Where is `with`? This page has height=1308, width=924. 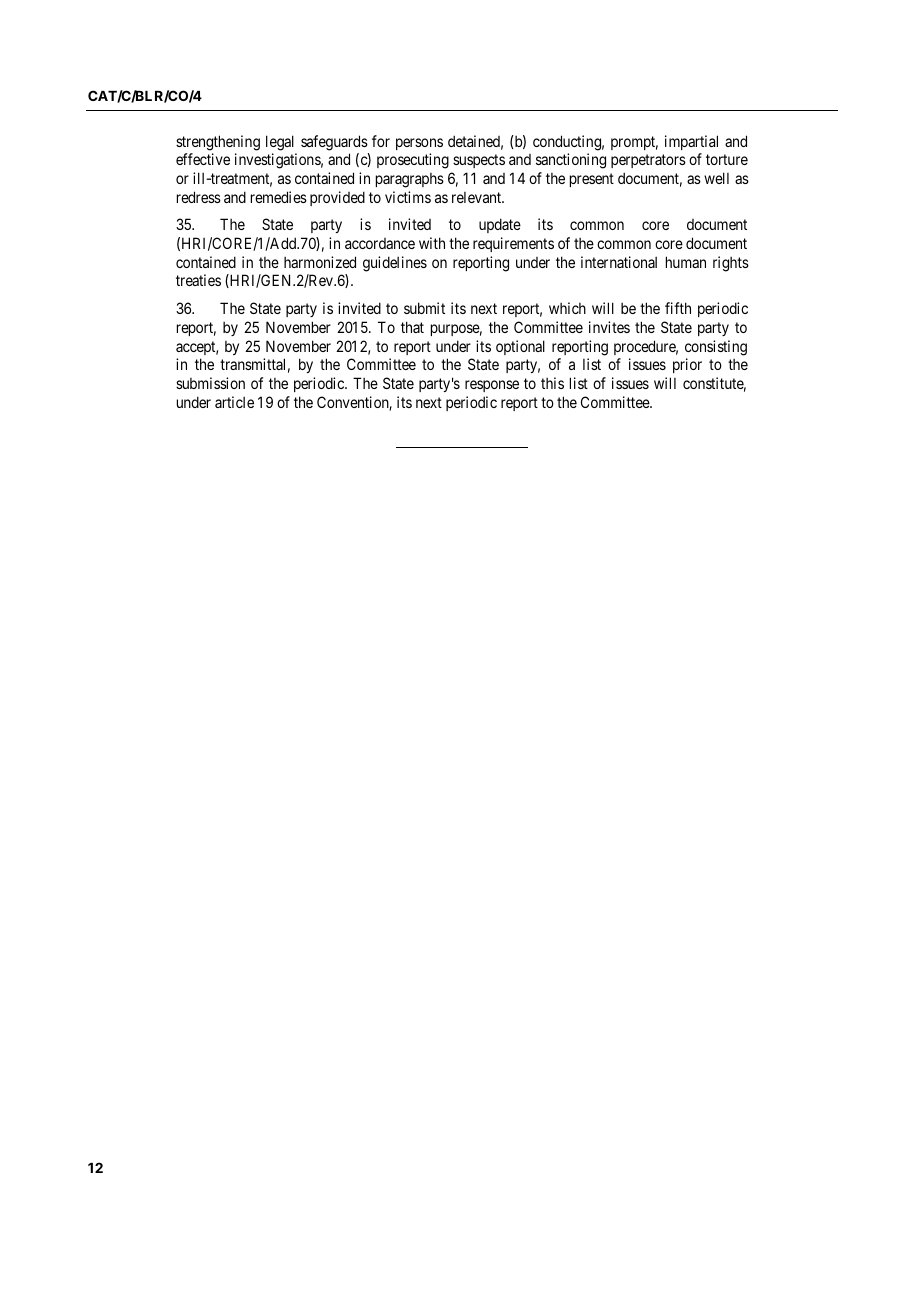
with is located at coordinates (432, 243).
